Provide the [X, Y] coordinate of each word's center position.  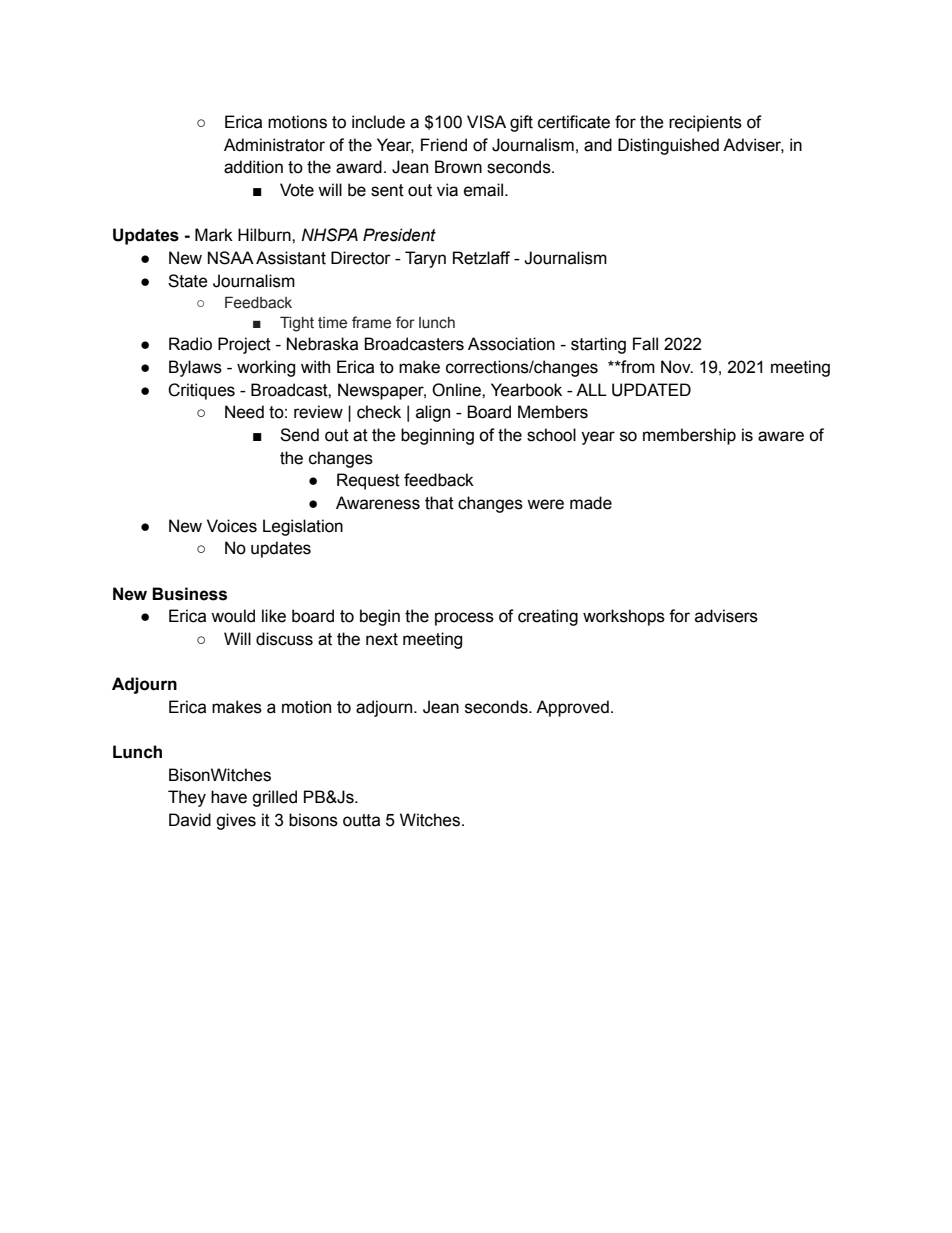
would [233, 616]
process [464, 619]
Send [299, 435]
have [229, 797]
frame [371, 322]
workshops [624, 617]
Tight [297, 324]
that [439, 503]
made [591, 503]
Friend [444, 145]
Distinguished [668, 146]
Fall [645, 344]
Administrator [274, 145]
